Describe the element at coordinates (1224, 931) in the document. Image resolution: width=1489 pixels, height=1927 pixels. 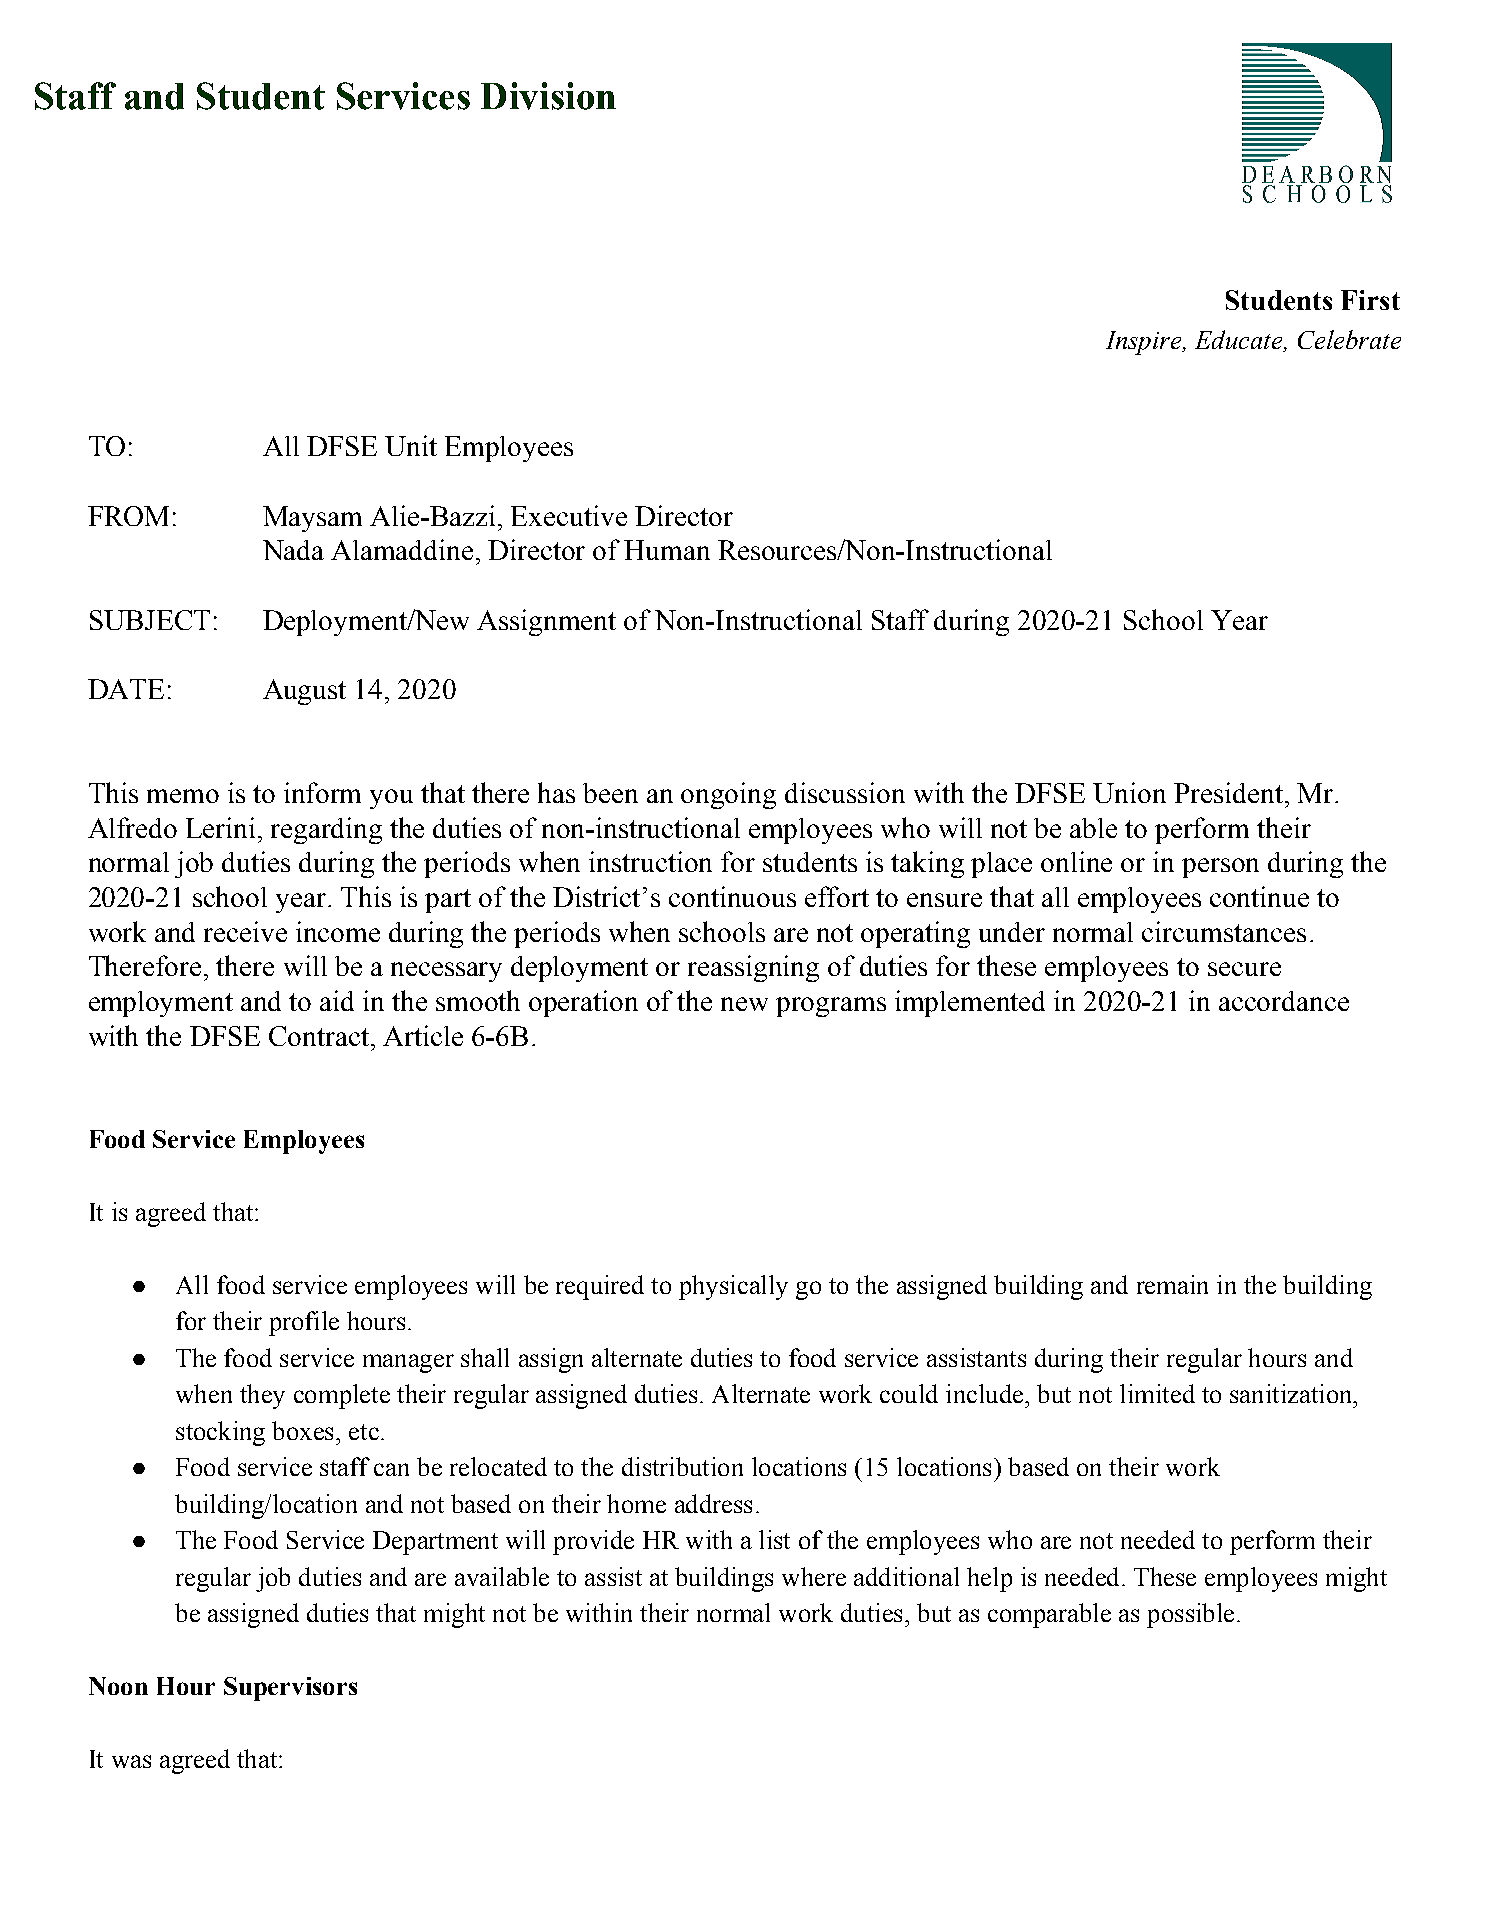
I see `circumstances` at that location.
